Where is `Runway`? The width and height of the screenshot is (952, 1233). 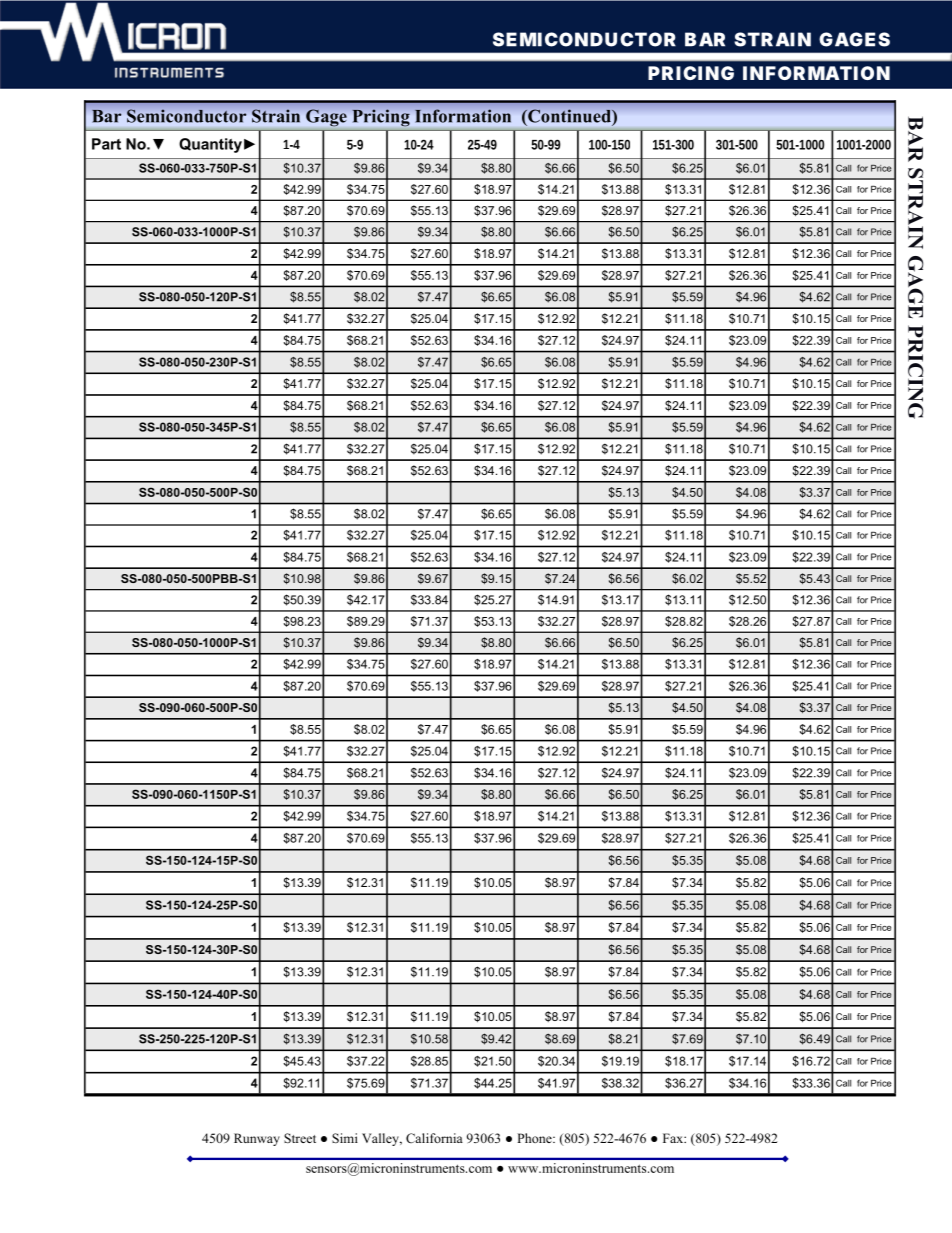 Runway is located at coordinates (257, 1139).
